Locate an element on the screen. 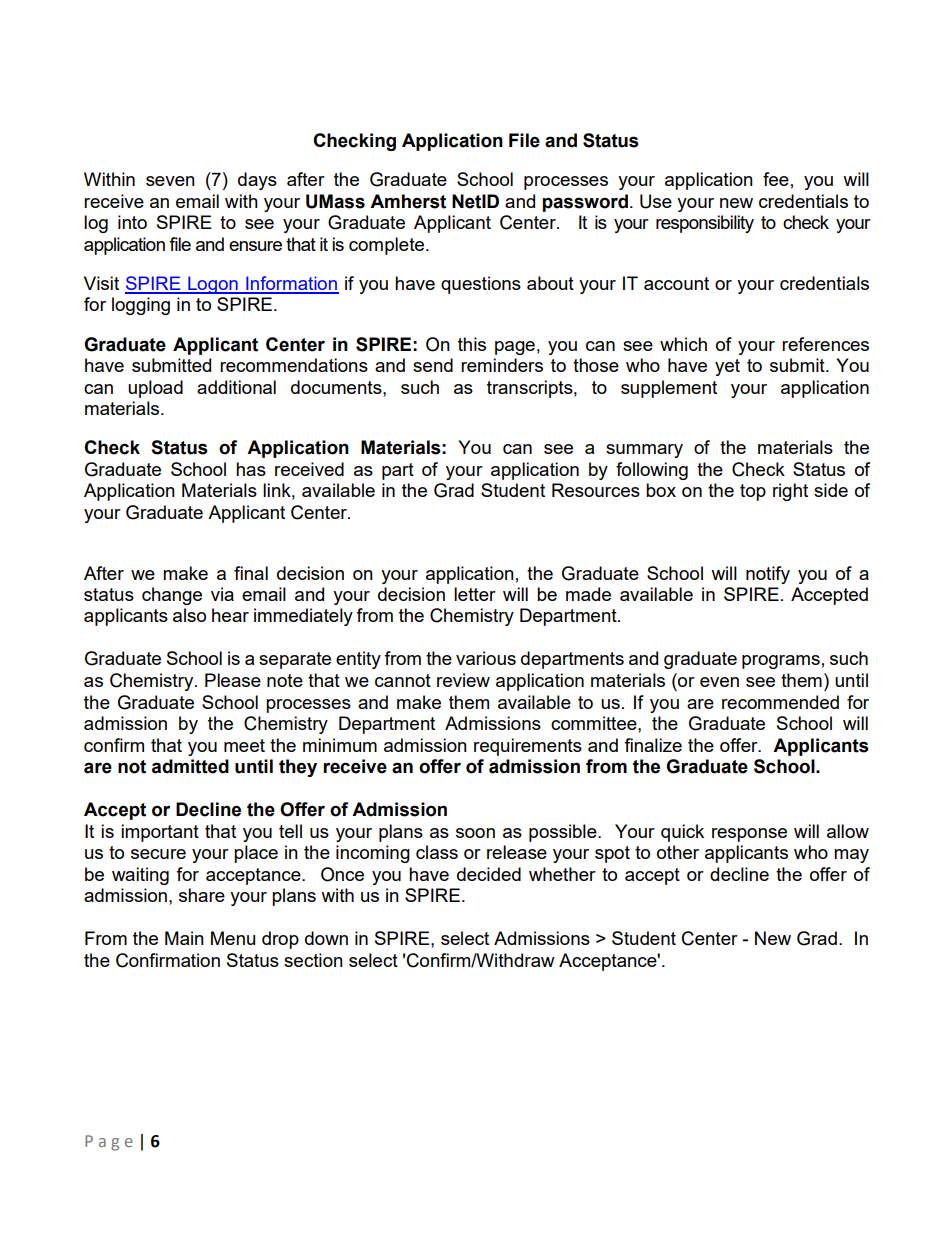 The width and height of the screenshot is (952, 1233). Amherst is located at coordinates (408, 201).
